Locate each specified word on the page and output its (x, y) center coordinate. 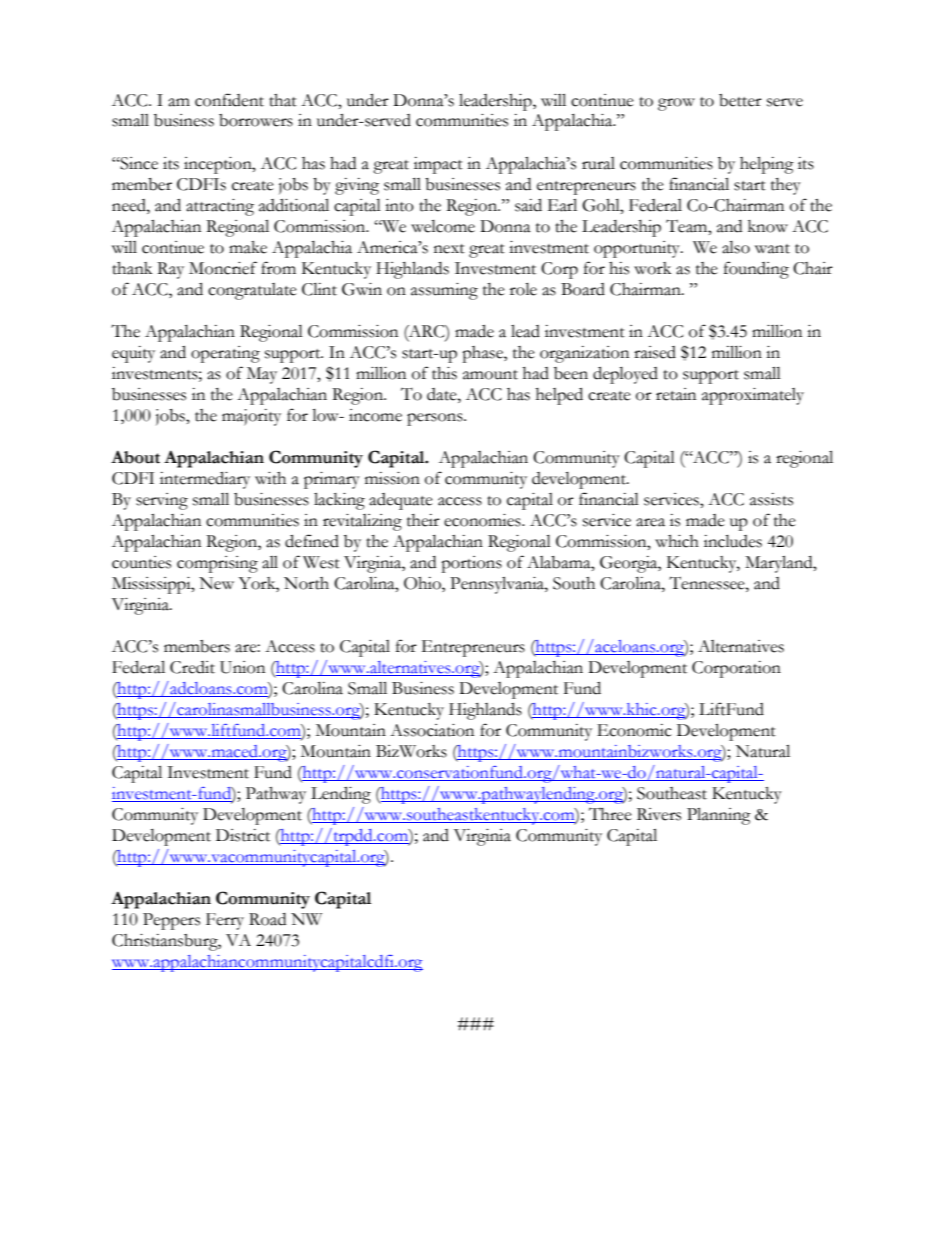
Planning (719, 816)
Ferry (225, 921)
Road (267, 919)
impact (438, 165)
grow (676, 104)
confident (229, 100)
